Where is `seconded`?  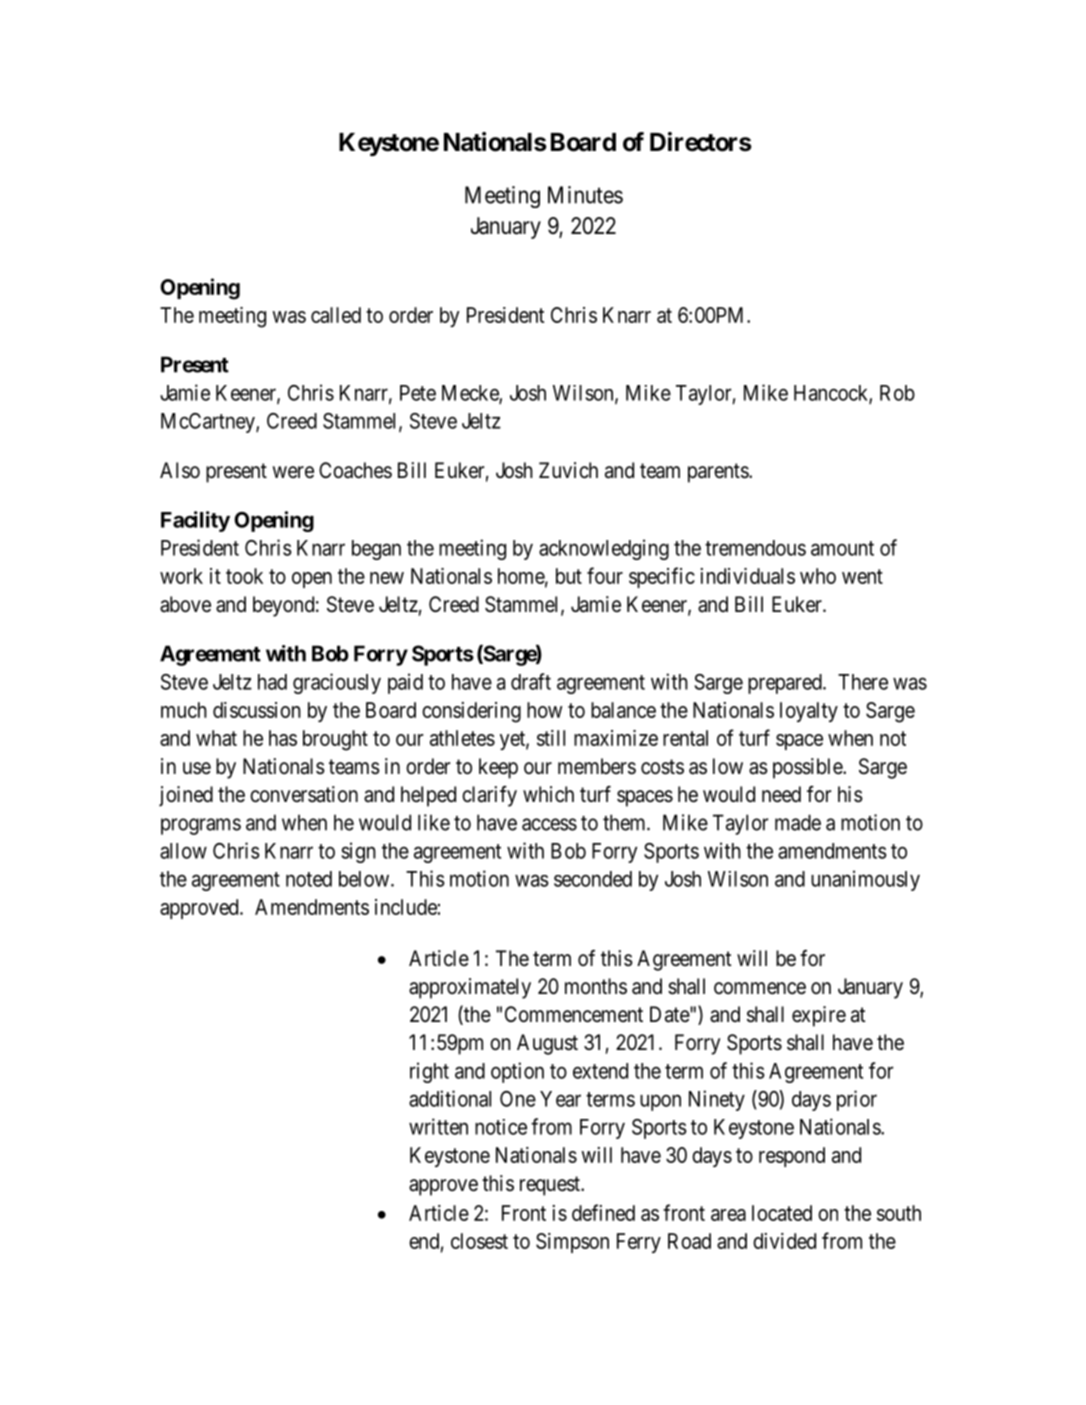
seconded is located at coordinates (593, 879).
